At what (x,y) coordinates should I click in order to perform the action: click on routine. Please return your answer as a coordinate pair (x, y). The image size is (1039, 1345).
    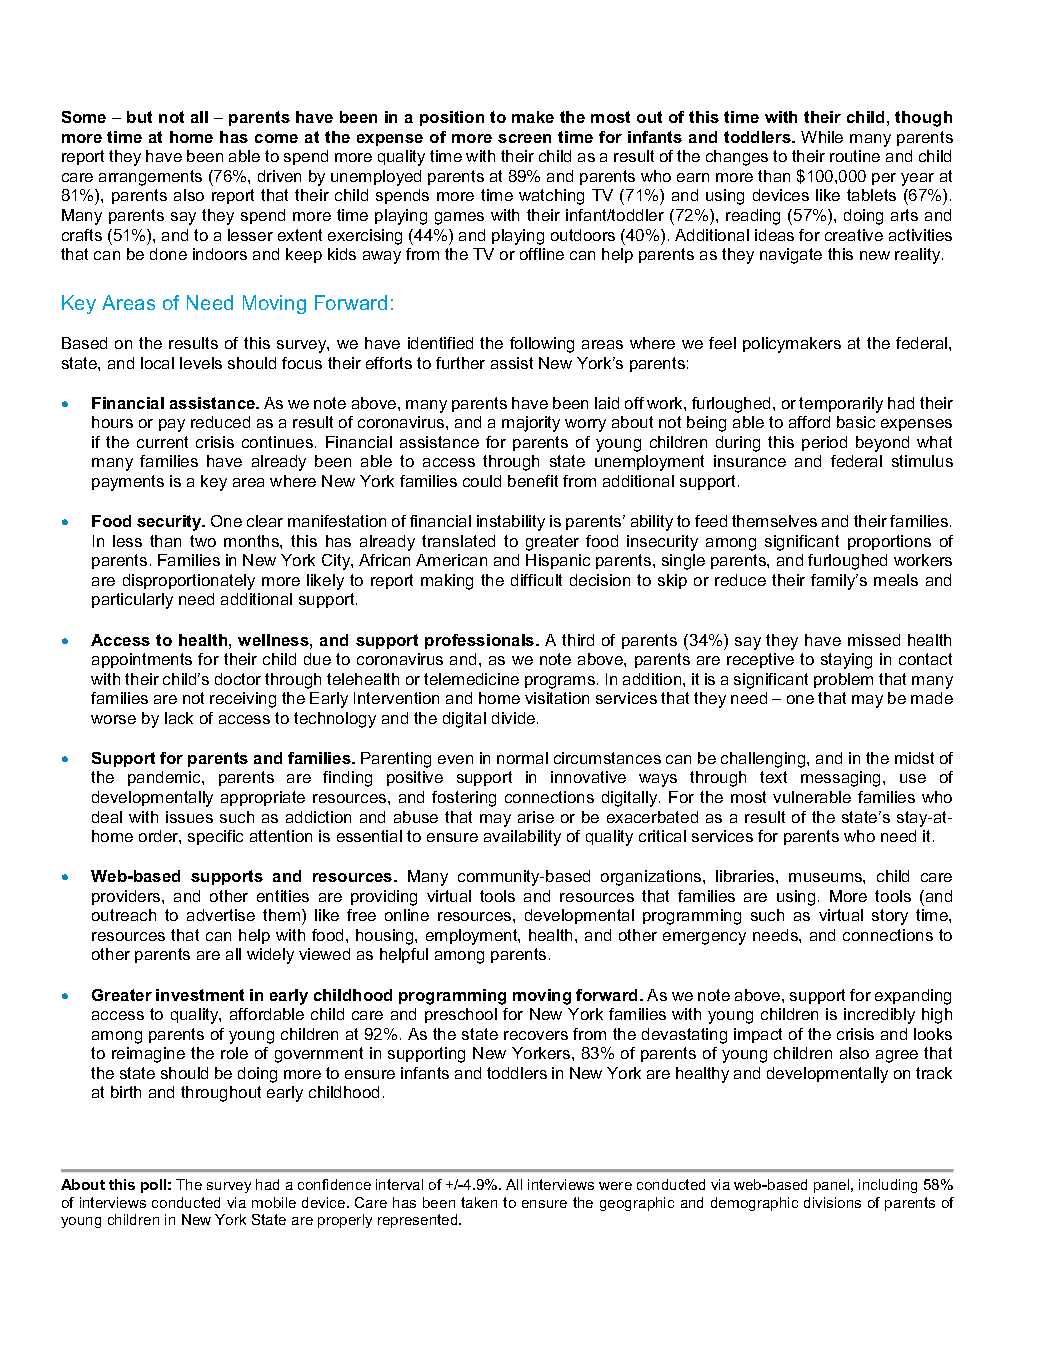
    Looking at the image, I should click on (855, 156).
